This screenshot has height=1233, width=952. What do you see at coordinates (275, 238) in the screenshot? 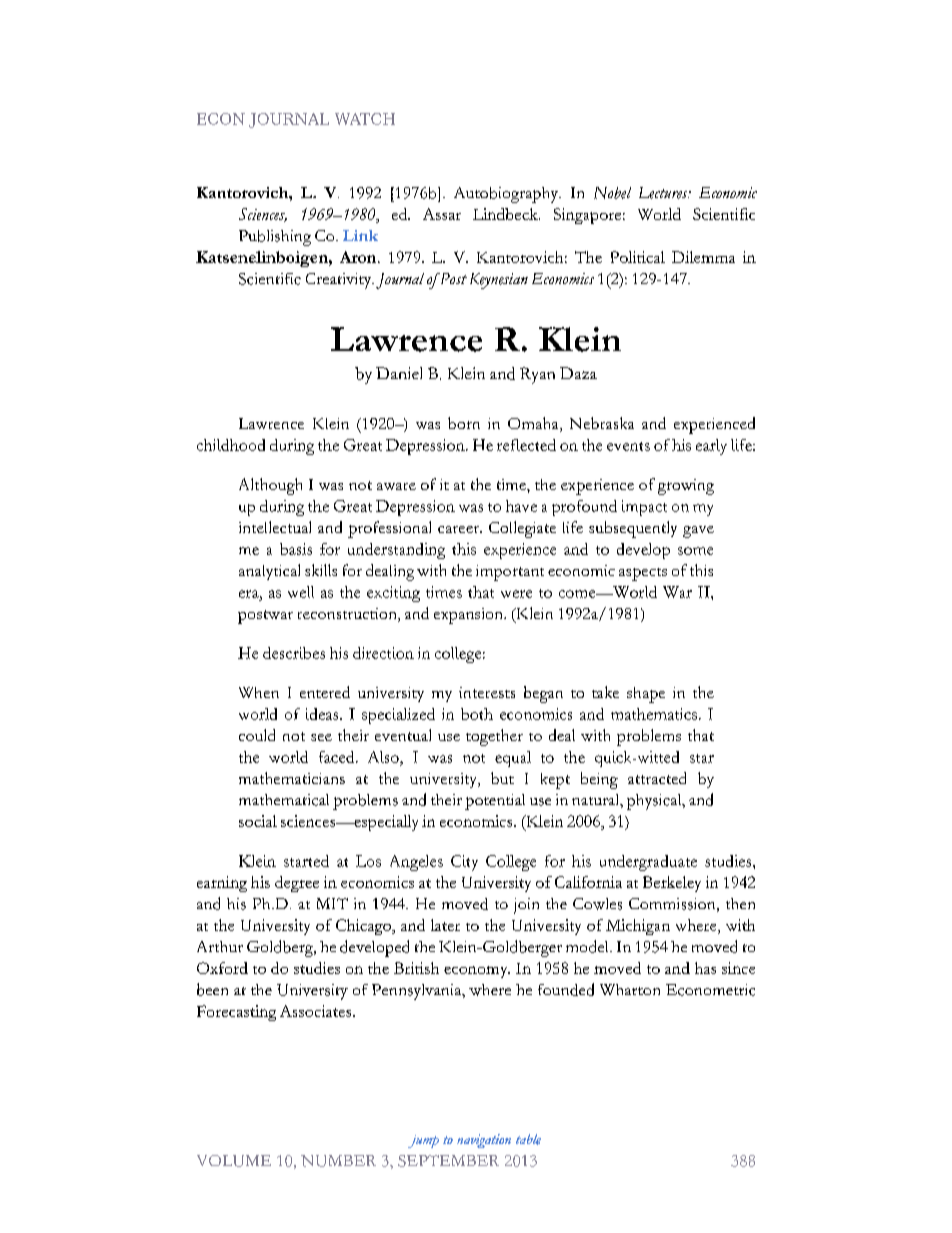
I see `Publishing` at bounding box center [275, 238].
